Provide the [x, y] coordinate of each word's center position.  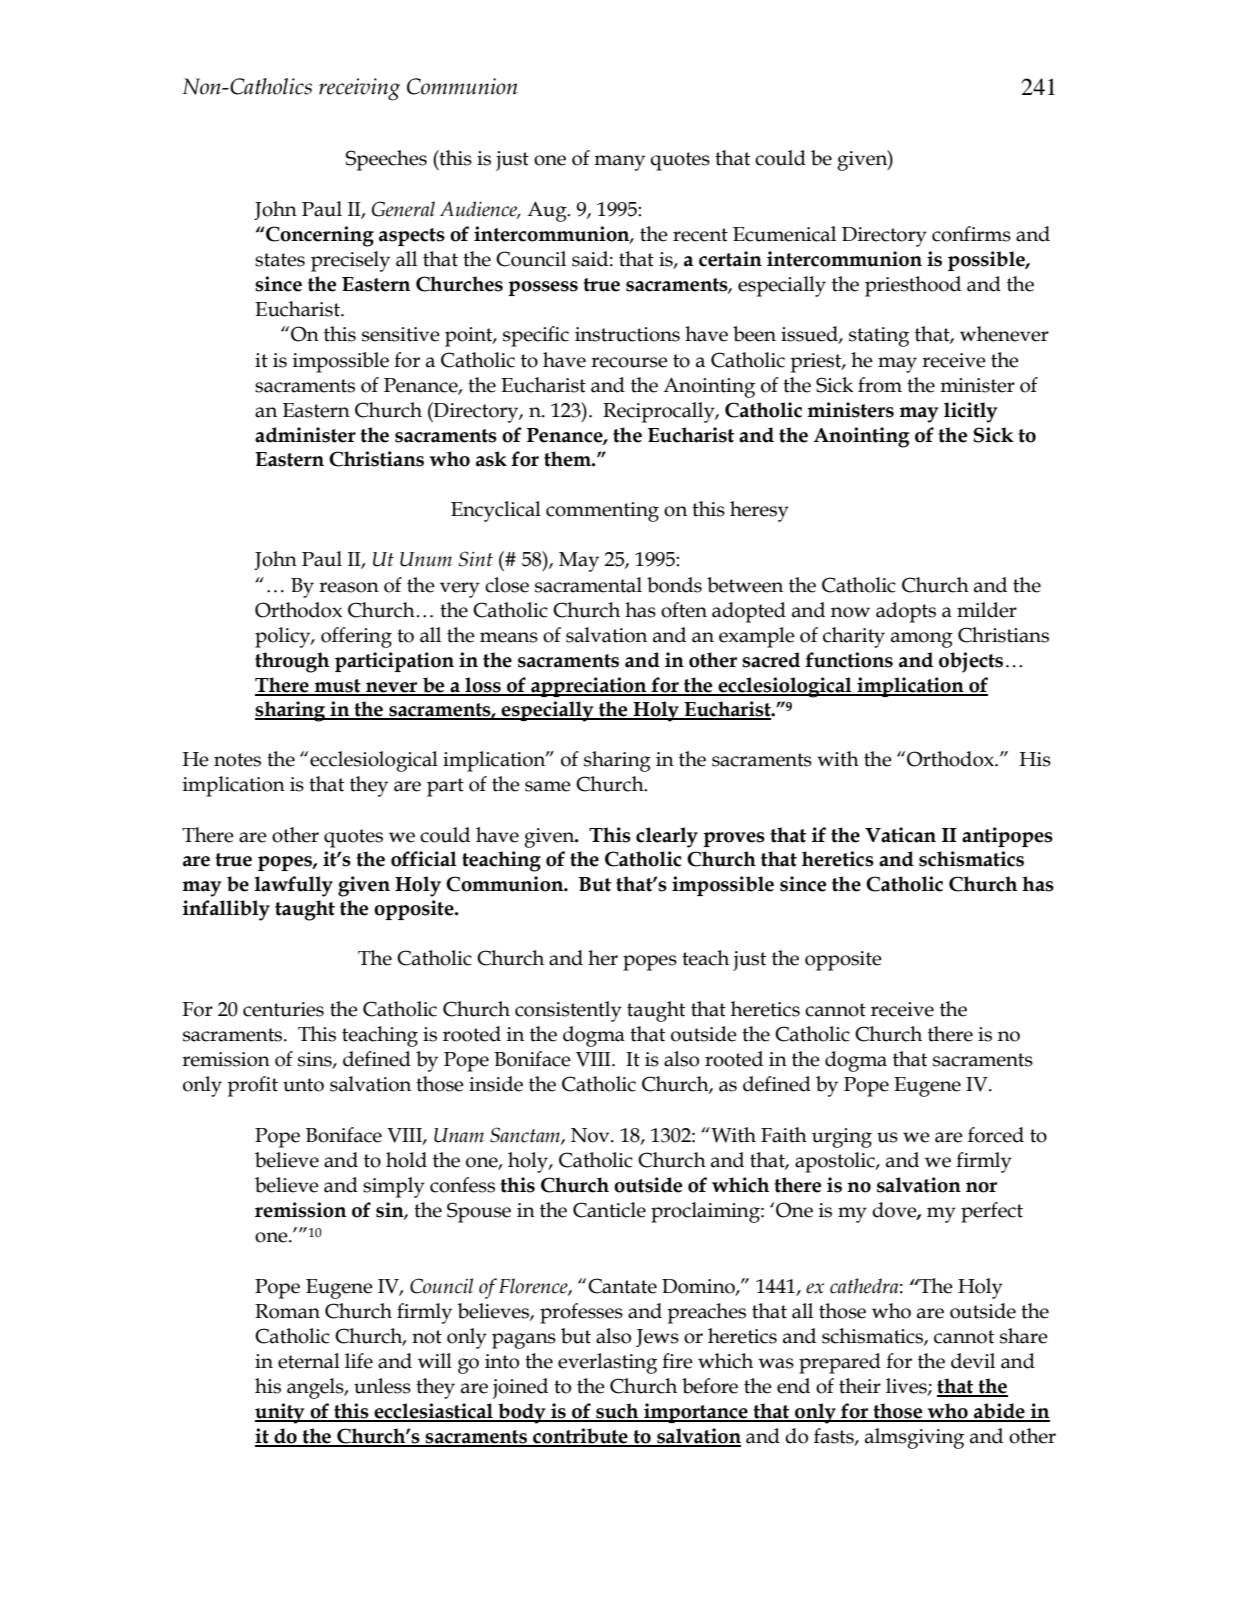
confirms [971, 234]
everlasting [607, 1363]
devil [973, 1361]
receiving [359, 89]
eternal [309, 1361]
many [619, 163]
